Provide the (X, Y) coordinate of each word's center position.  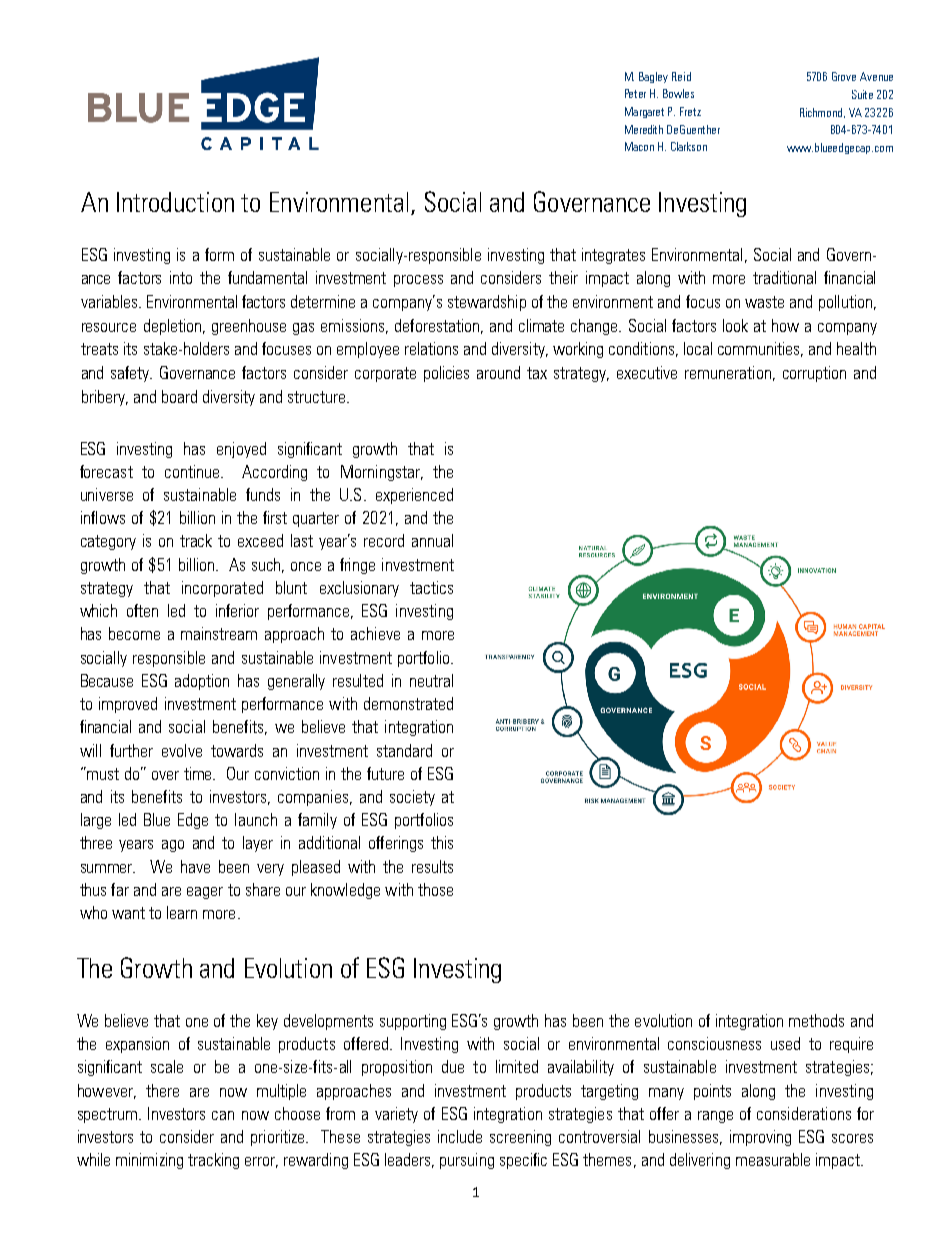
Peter (635, 93)
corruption (814, 374)
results (432, 866)
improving (760, 1138)
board (179, 396)
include (460, 1136)
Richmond (822, 113)
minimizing (149, 1161)
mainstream (219, 633)
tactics (431, 587)
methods (816, 1020)
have (195, 866)
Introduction (175, 202)
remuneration (728, 372)
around (498, 372)
